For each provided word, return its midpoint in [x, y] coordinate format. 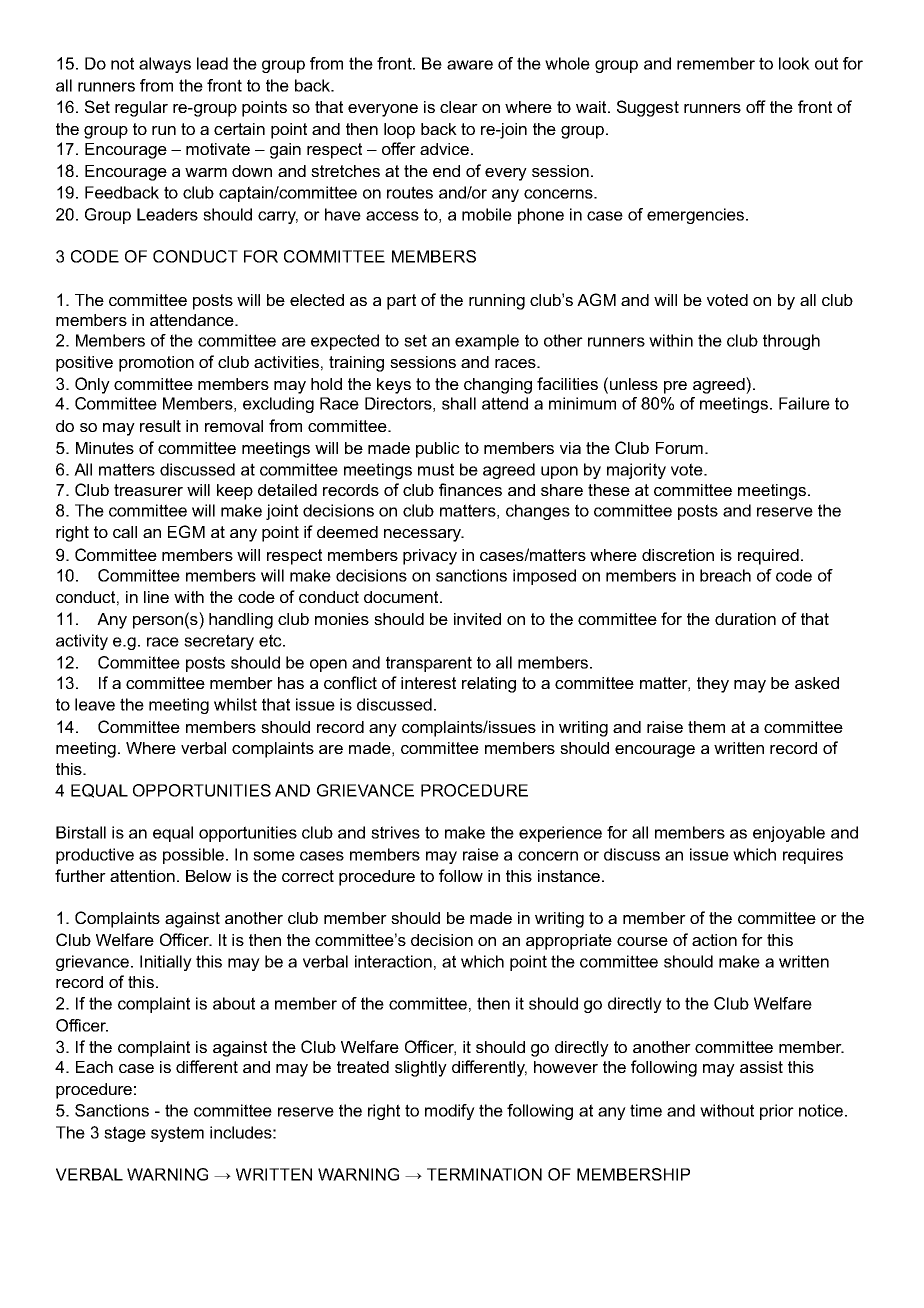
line [156, 597]
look [794, 63]
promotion [156, 364]
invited [477, 619]
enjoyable [789, 834]
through [791, 342]
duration [745, 619]
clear [459, 107]
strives [395, 832]
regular [141, 109]
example [487, 342]
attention [142, 876]
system [177, 1134]
